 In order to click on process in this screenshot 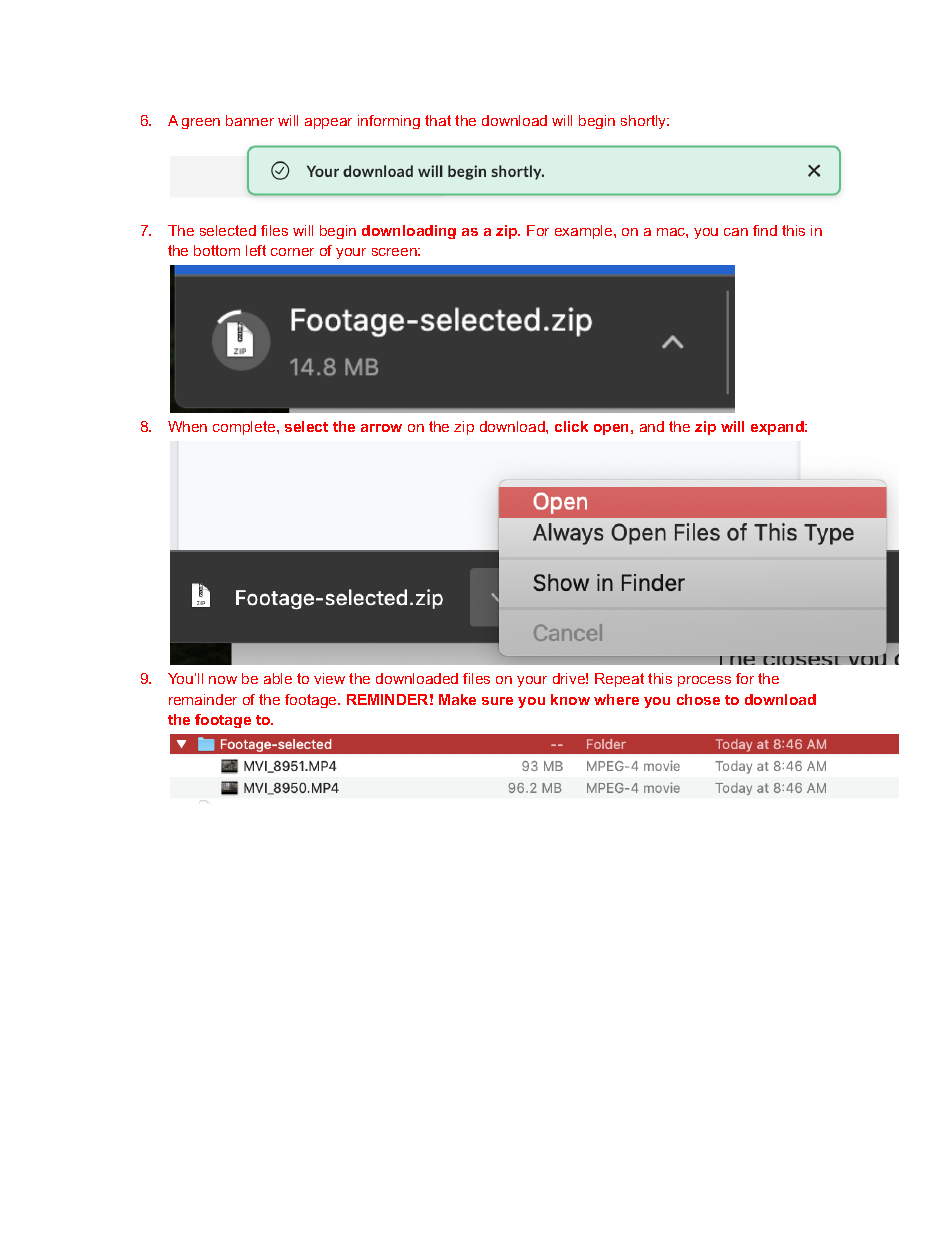, I will do `click(704, 681)`.
